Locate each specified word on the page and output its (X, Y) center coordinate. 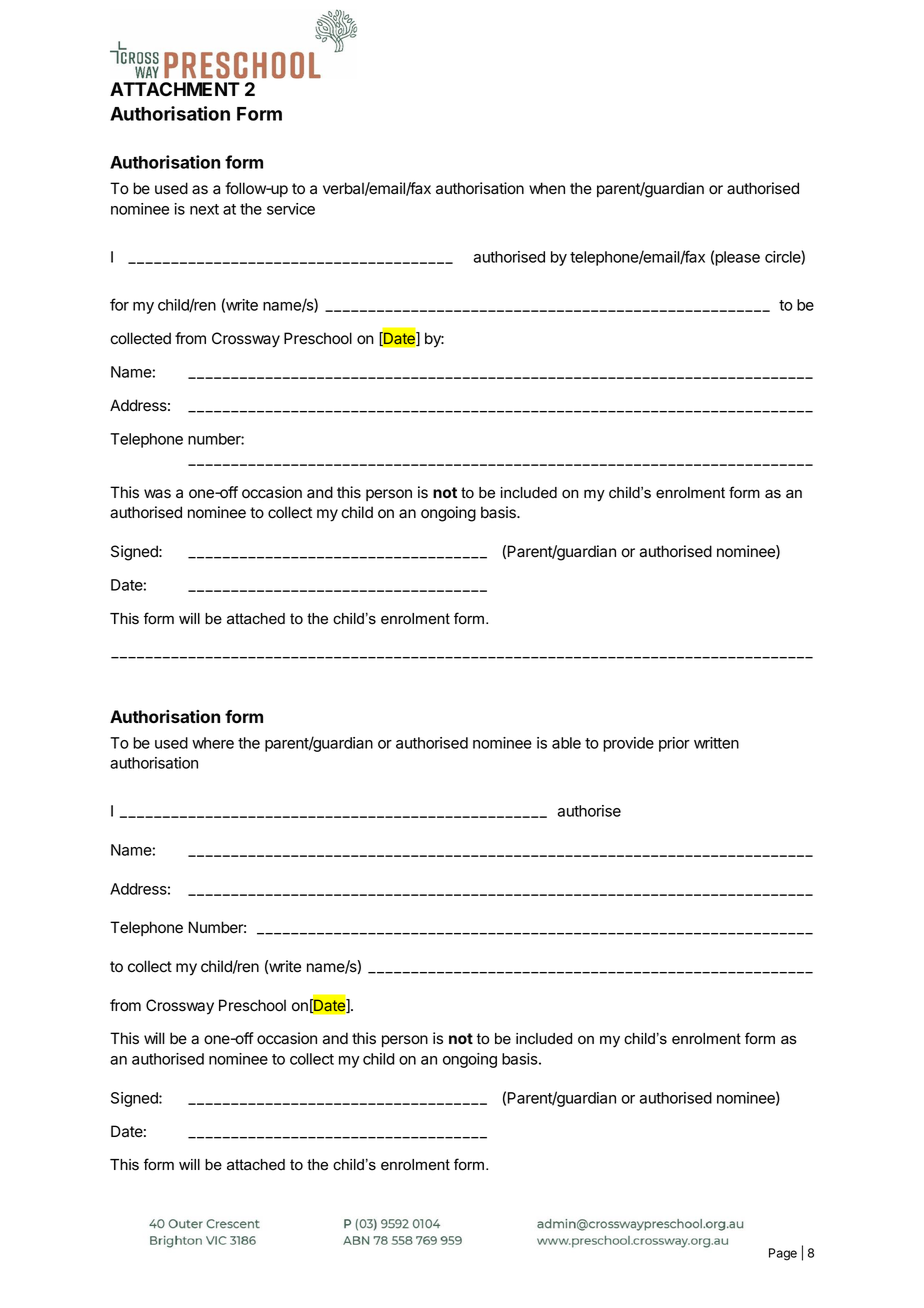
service (291, 209)
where (213, 743)
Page (783, 1254)
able (566, 743)
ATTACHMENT (175, 89)
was (157, 494)
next (204, 209)
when (547, 188)
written (716, 743)
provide (628, 744)
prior (674, 744)
